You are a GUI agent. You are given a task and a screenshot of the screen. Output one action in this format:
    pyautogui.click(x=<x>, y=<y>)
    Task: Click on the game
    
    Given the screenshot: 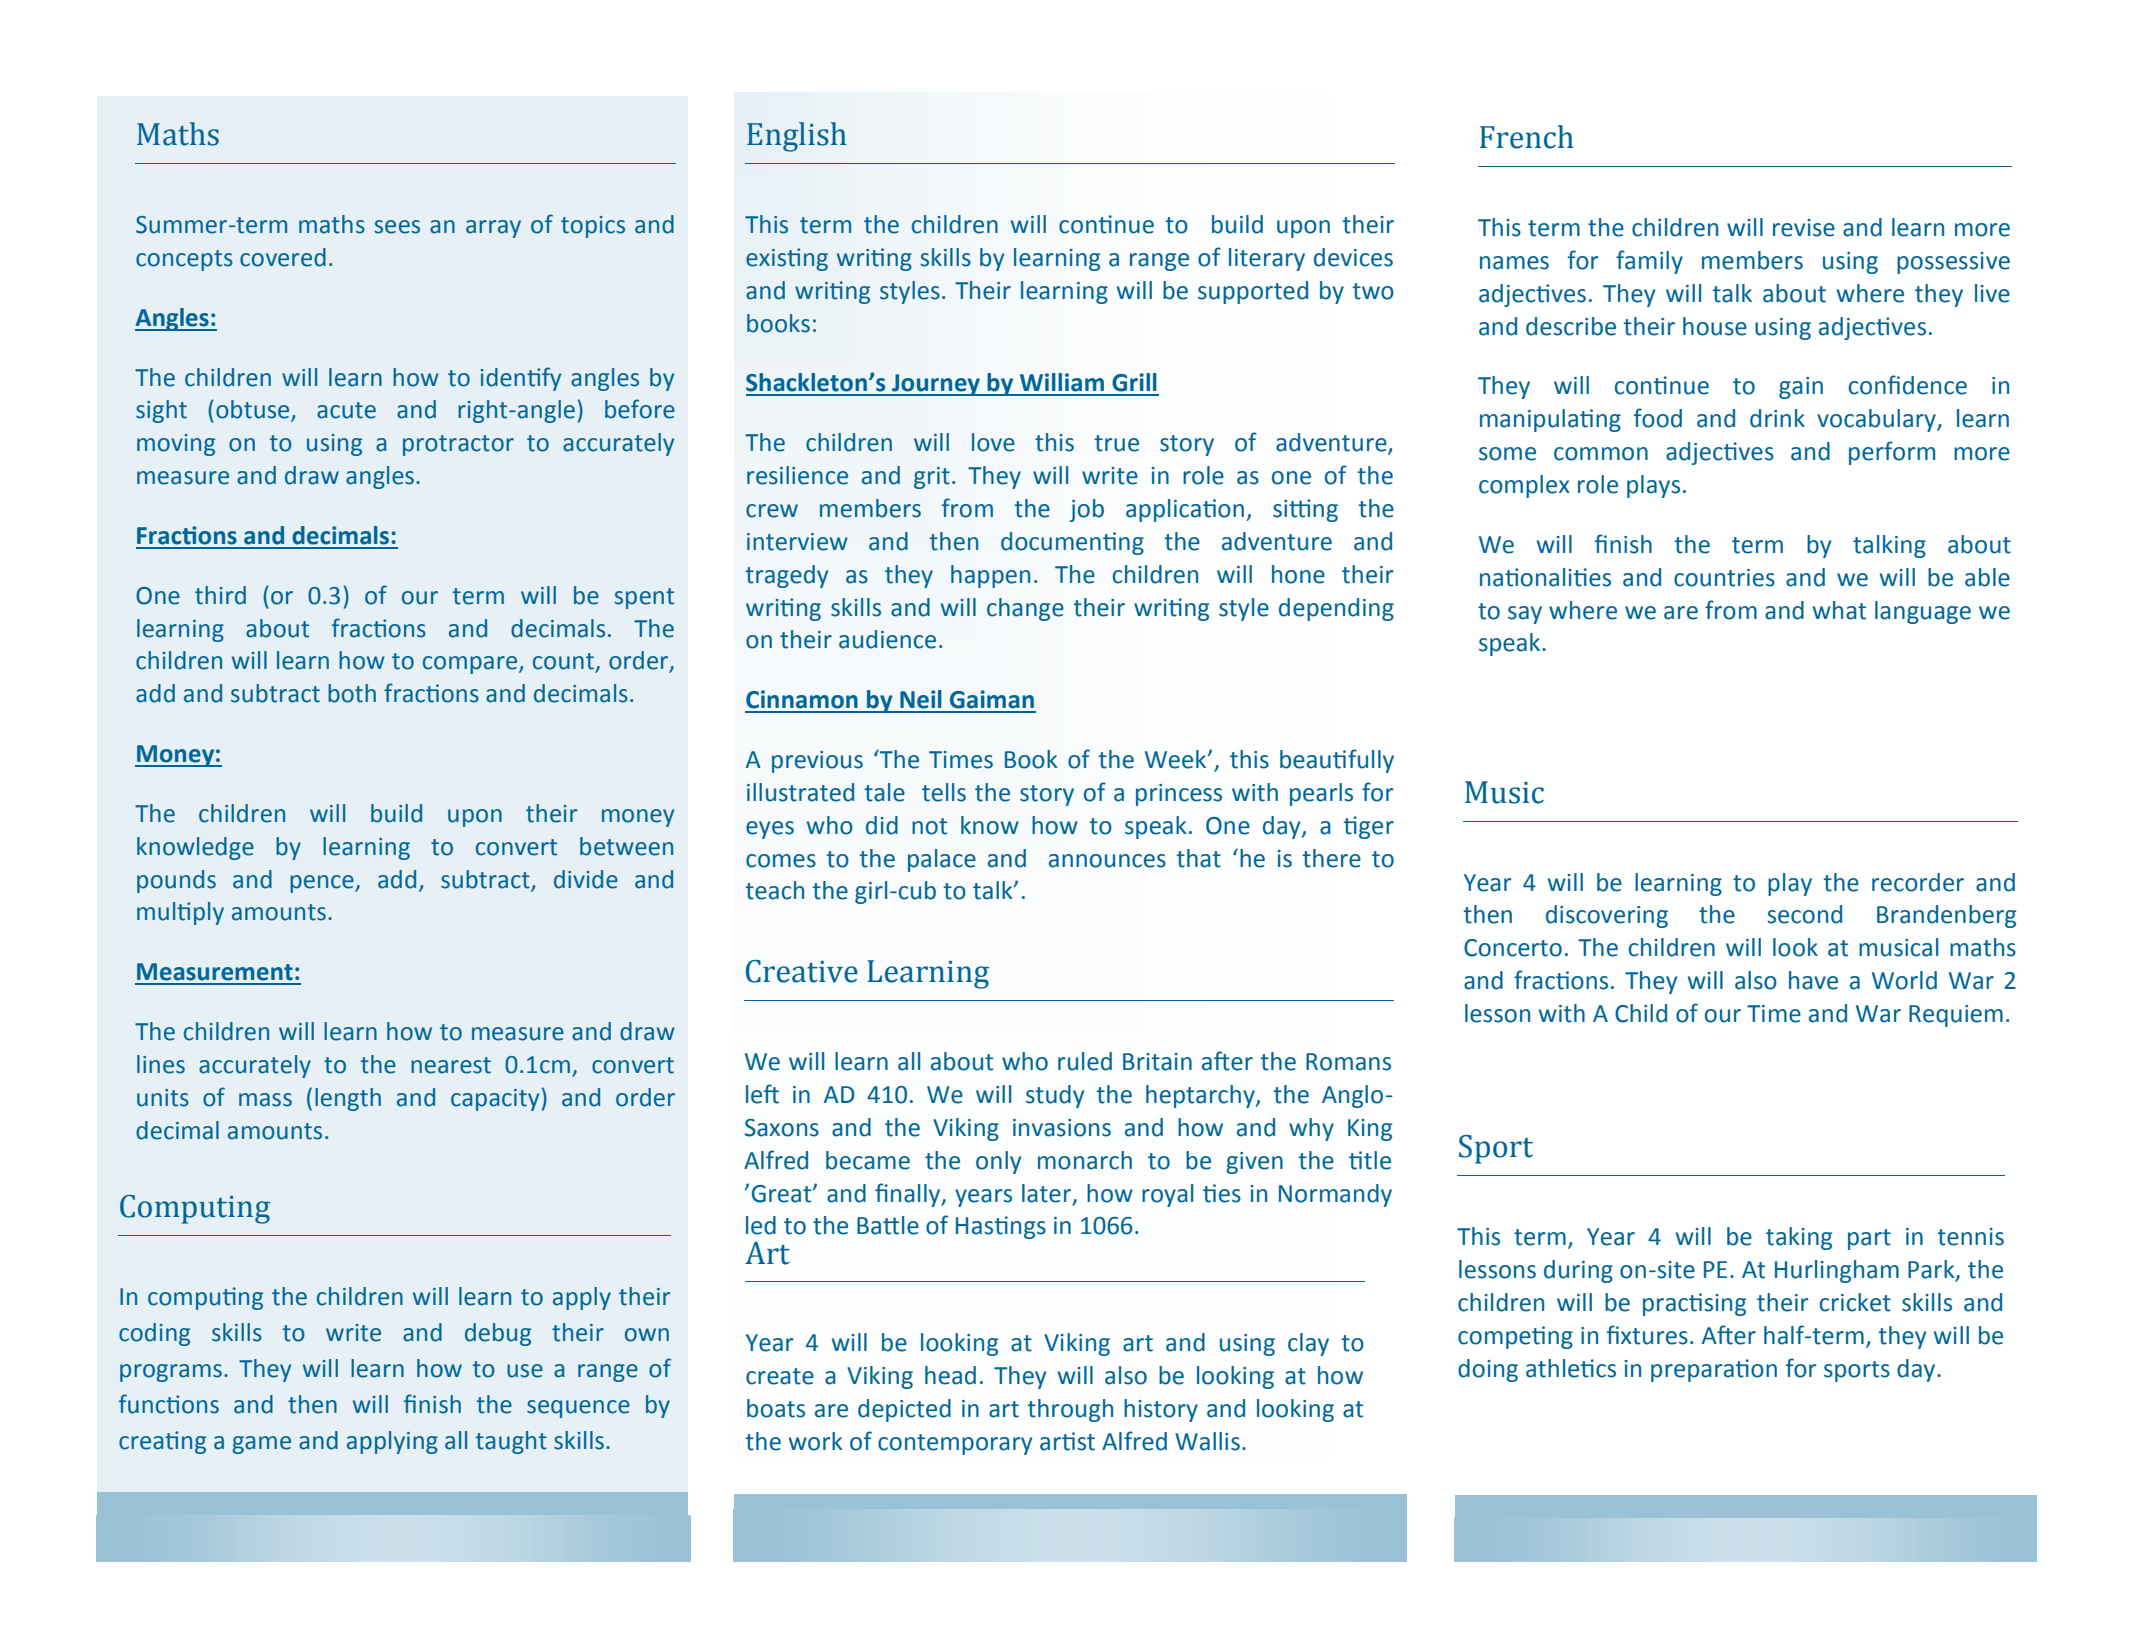 What is the action you would take?
    pyautogui.click(x=261, y=1445)
